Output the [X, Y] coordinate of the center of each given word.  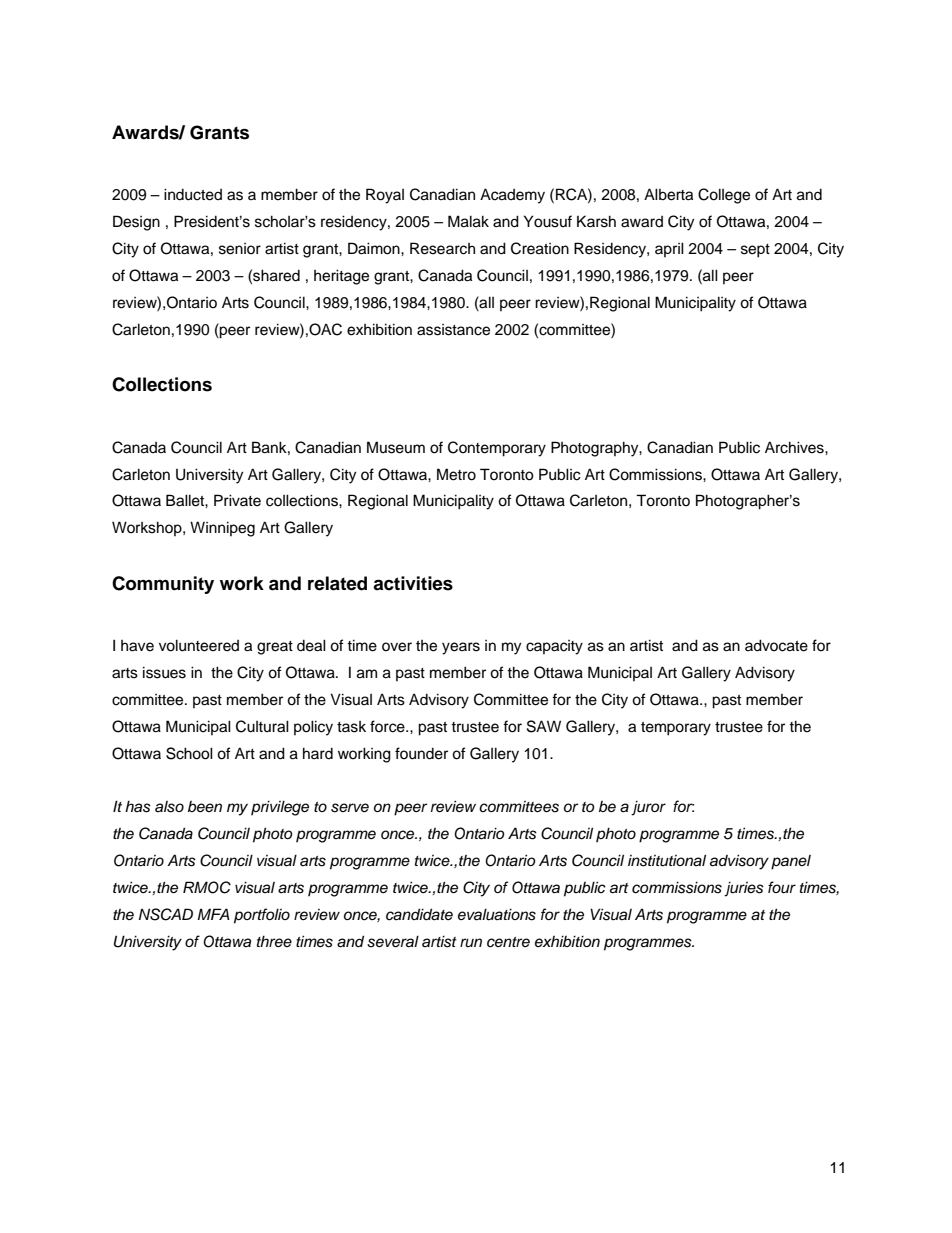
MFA [213, 914]
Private [237, 500]
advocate [776, 645]
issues [164, 672]
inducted [193, 194]
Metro [456, 474]
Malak [468, 221]
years [461, 648]
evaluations [497, 914]
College [724, 196]
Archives [795, 447]
